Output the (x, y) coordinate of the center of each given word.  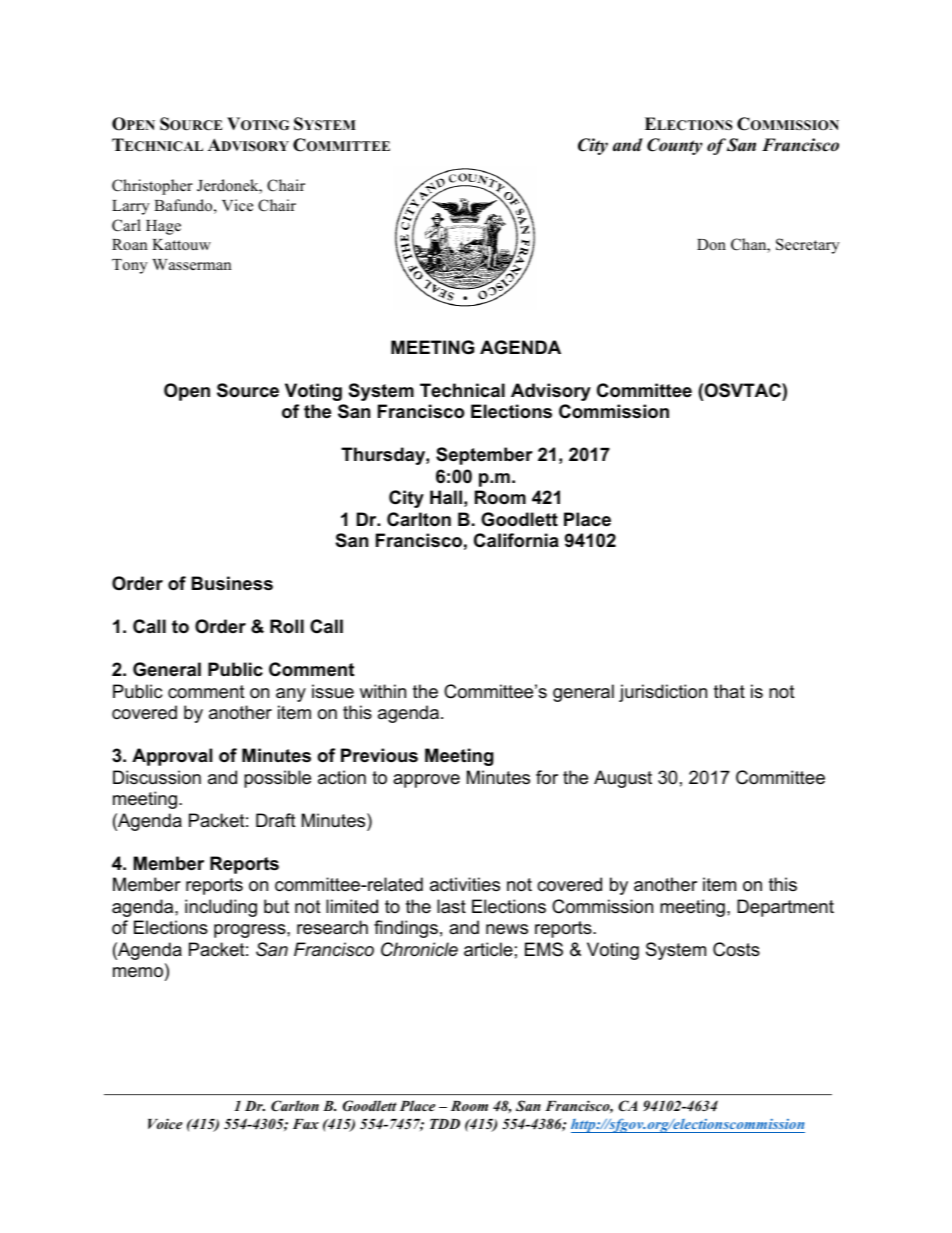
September (484, 456)
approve (426, 781)
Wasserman (191, 264)
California (516, 540)
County (674, 146)
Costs (736, 949)
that (729, 691)
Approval (172, 757)
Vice (237, 205)
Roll (287, 626)
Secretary (808, 246)
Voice (165, 1123)
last (451, 906)
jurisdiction (663, 693)
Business (232, 583)
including (221, 908)
